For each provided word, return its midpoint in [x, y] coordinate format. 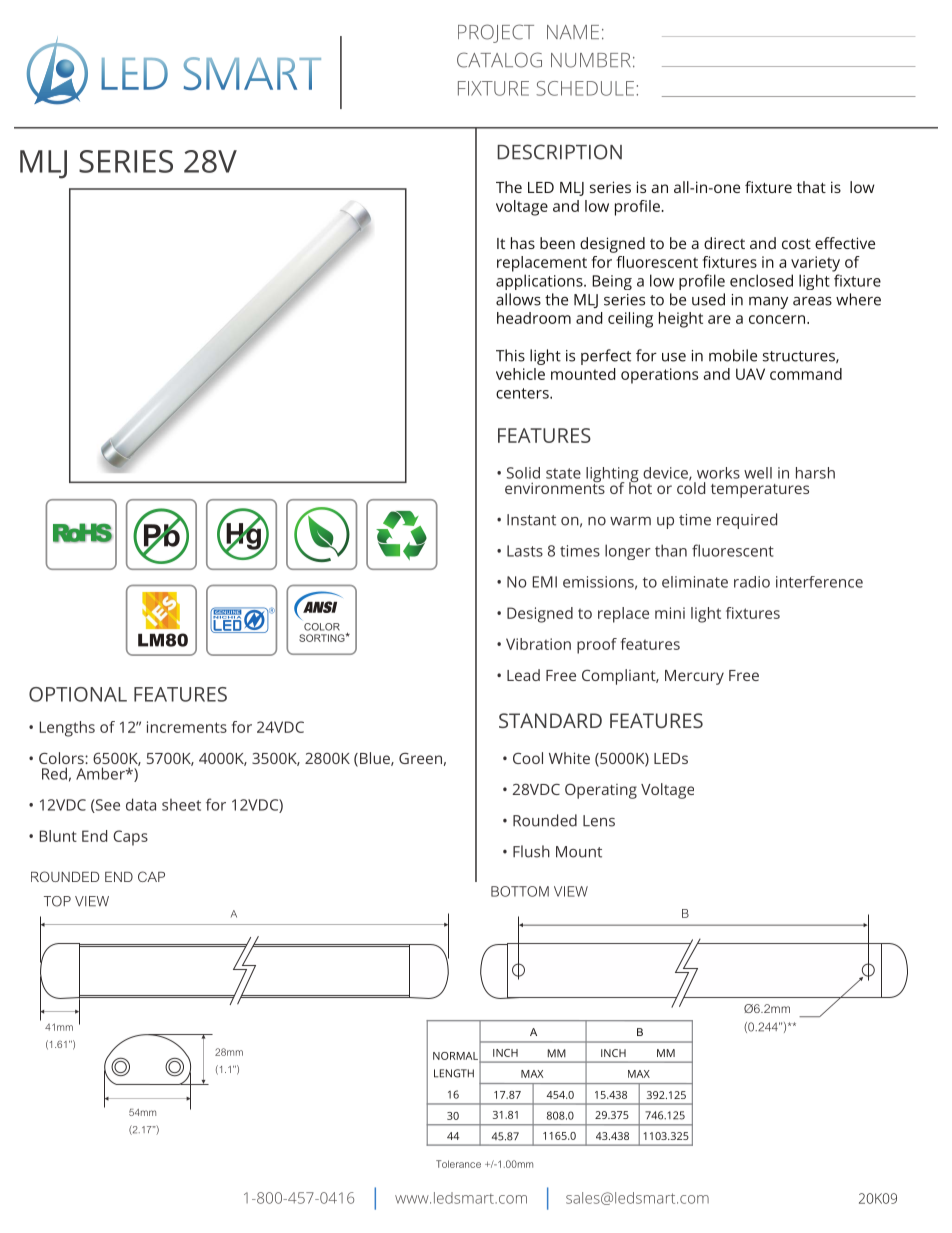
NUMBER [591, 60]
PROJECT [496, 33]
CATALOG [499, 60]
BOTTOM [520, 891]
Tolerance [458, 1164]
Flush [531, 851]
